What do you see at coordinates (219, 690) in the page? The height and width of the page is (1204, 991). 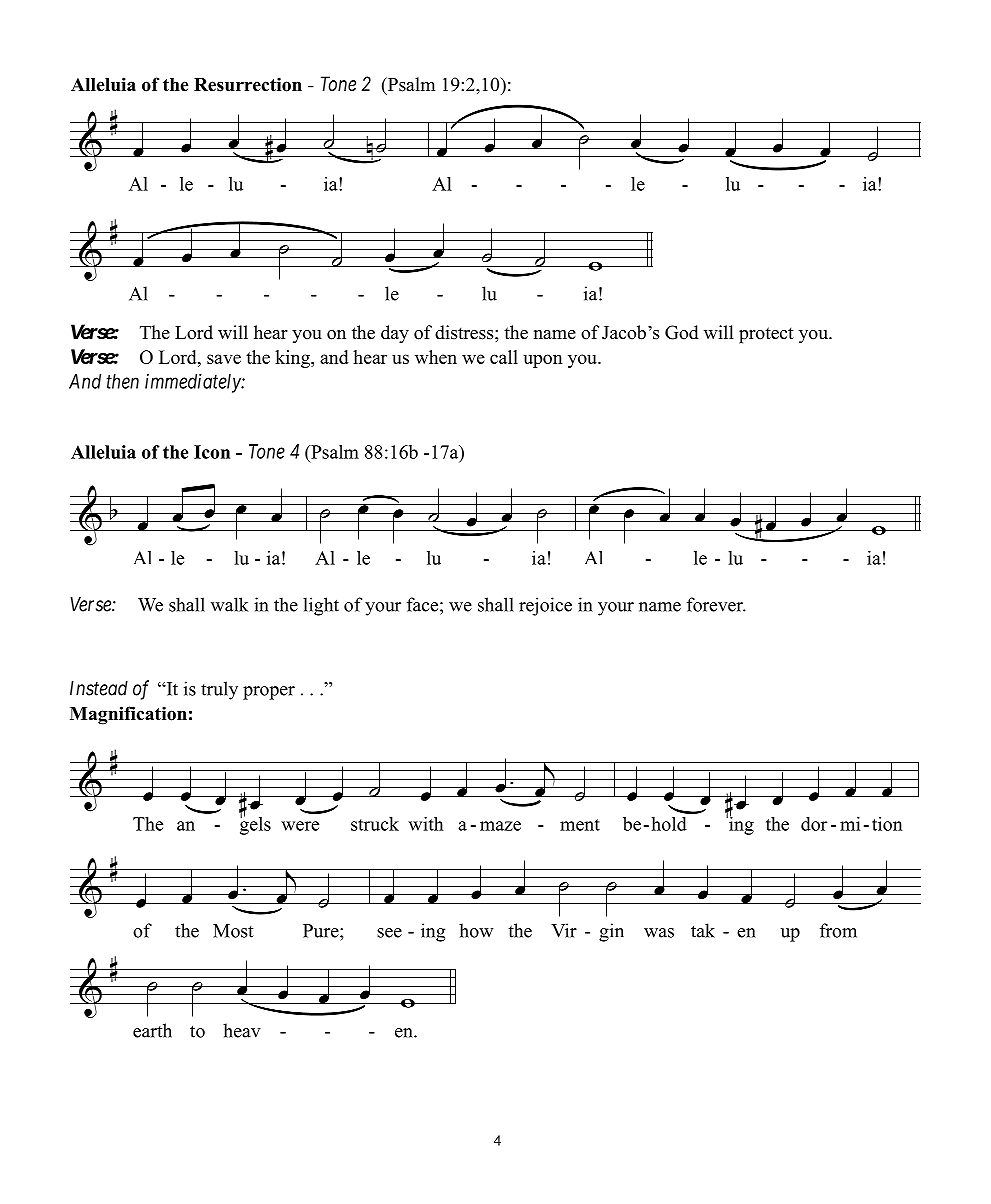 I see `truly` at bounding box center [219, 690].
